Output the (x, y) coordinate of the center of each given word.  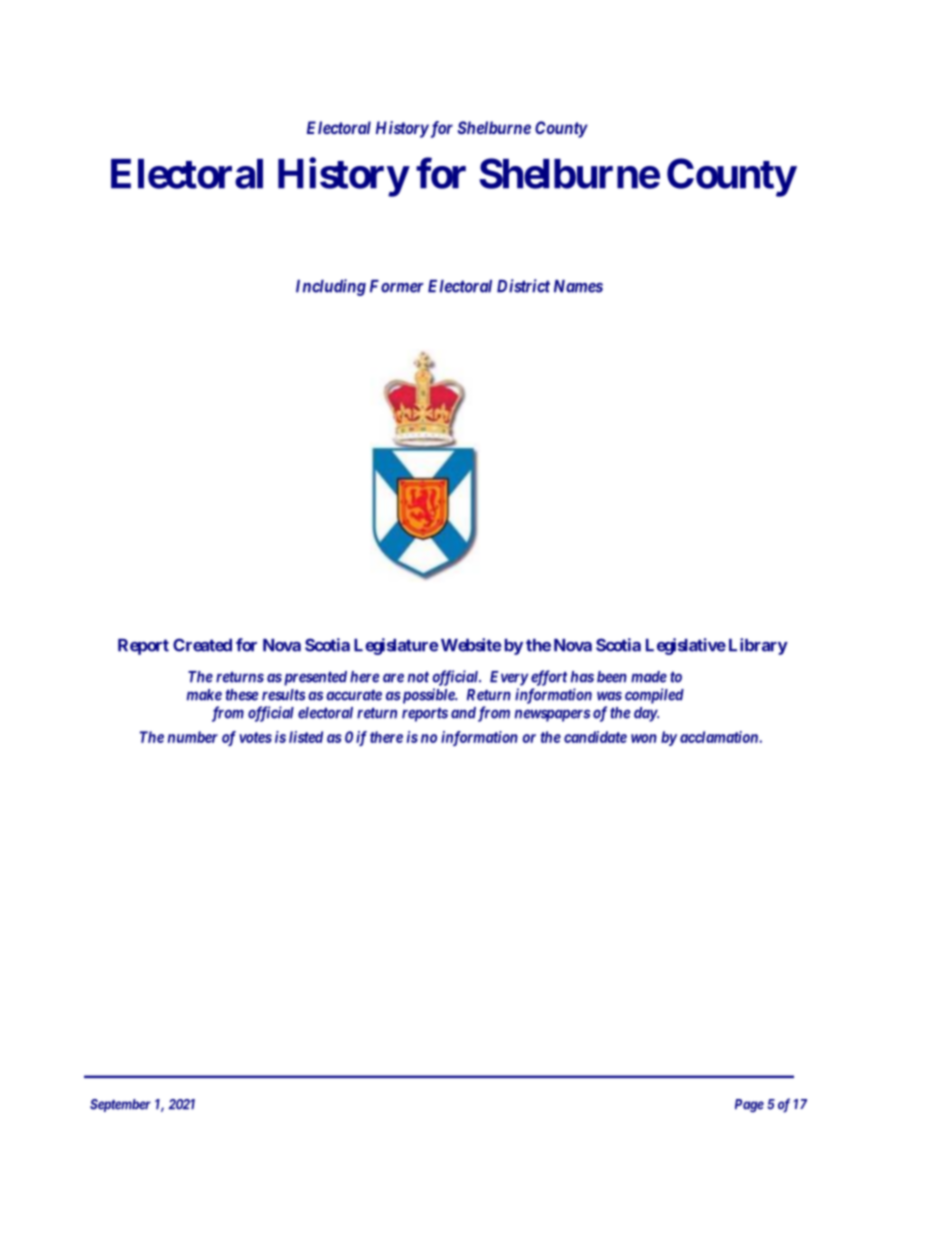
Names (578, 286)
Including (331, 287)
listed (306, 737)
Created (202, 645)
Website (470, 645)
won (644, 738)
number (193, 737)
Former (397, 286)
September (120, 1105)
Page (749, 1106)
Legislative (686, 646)
